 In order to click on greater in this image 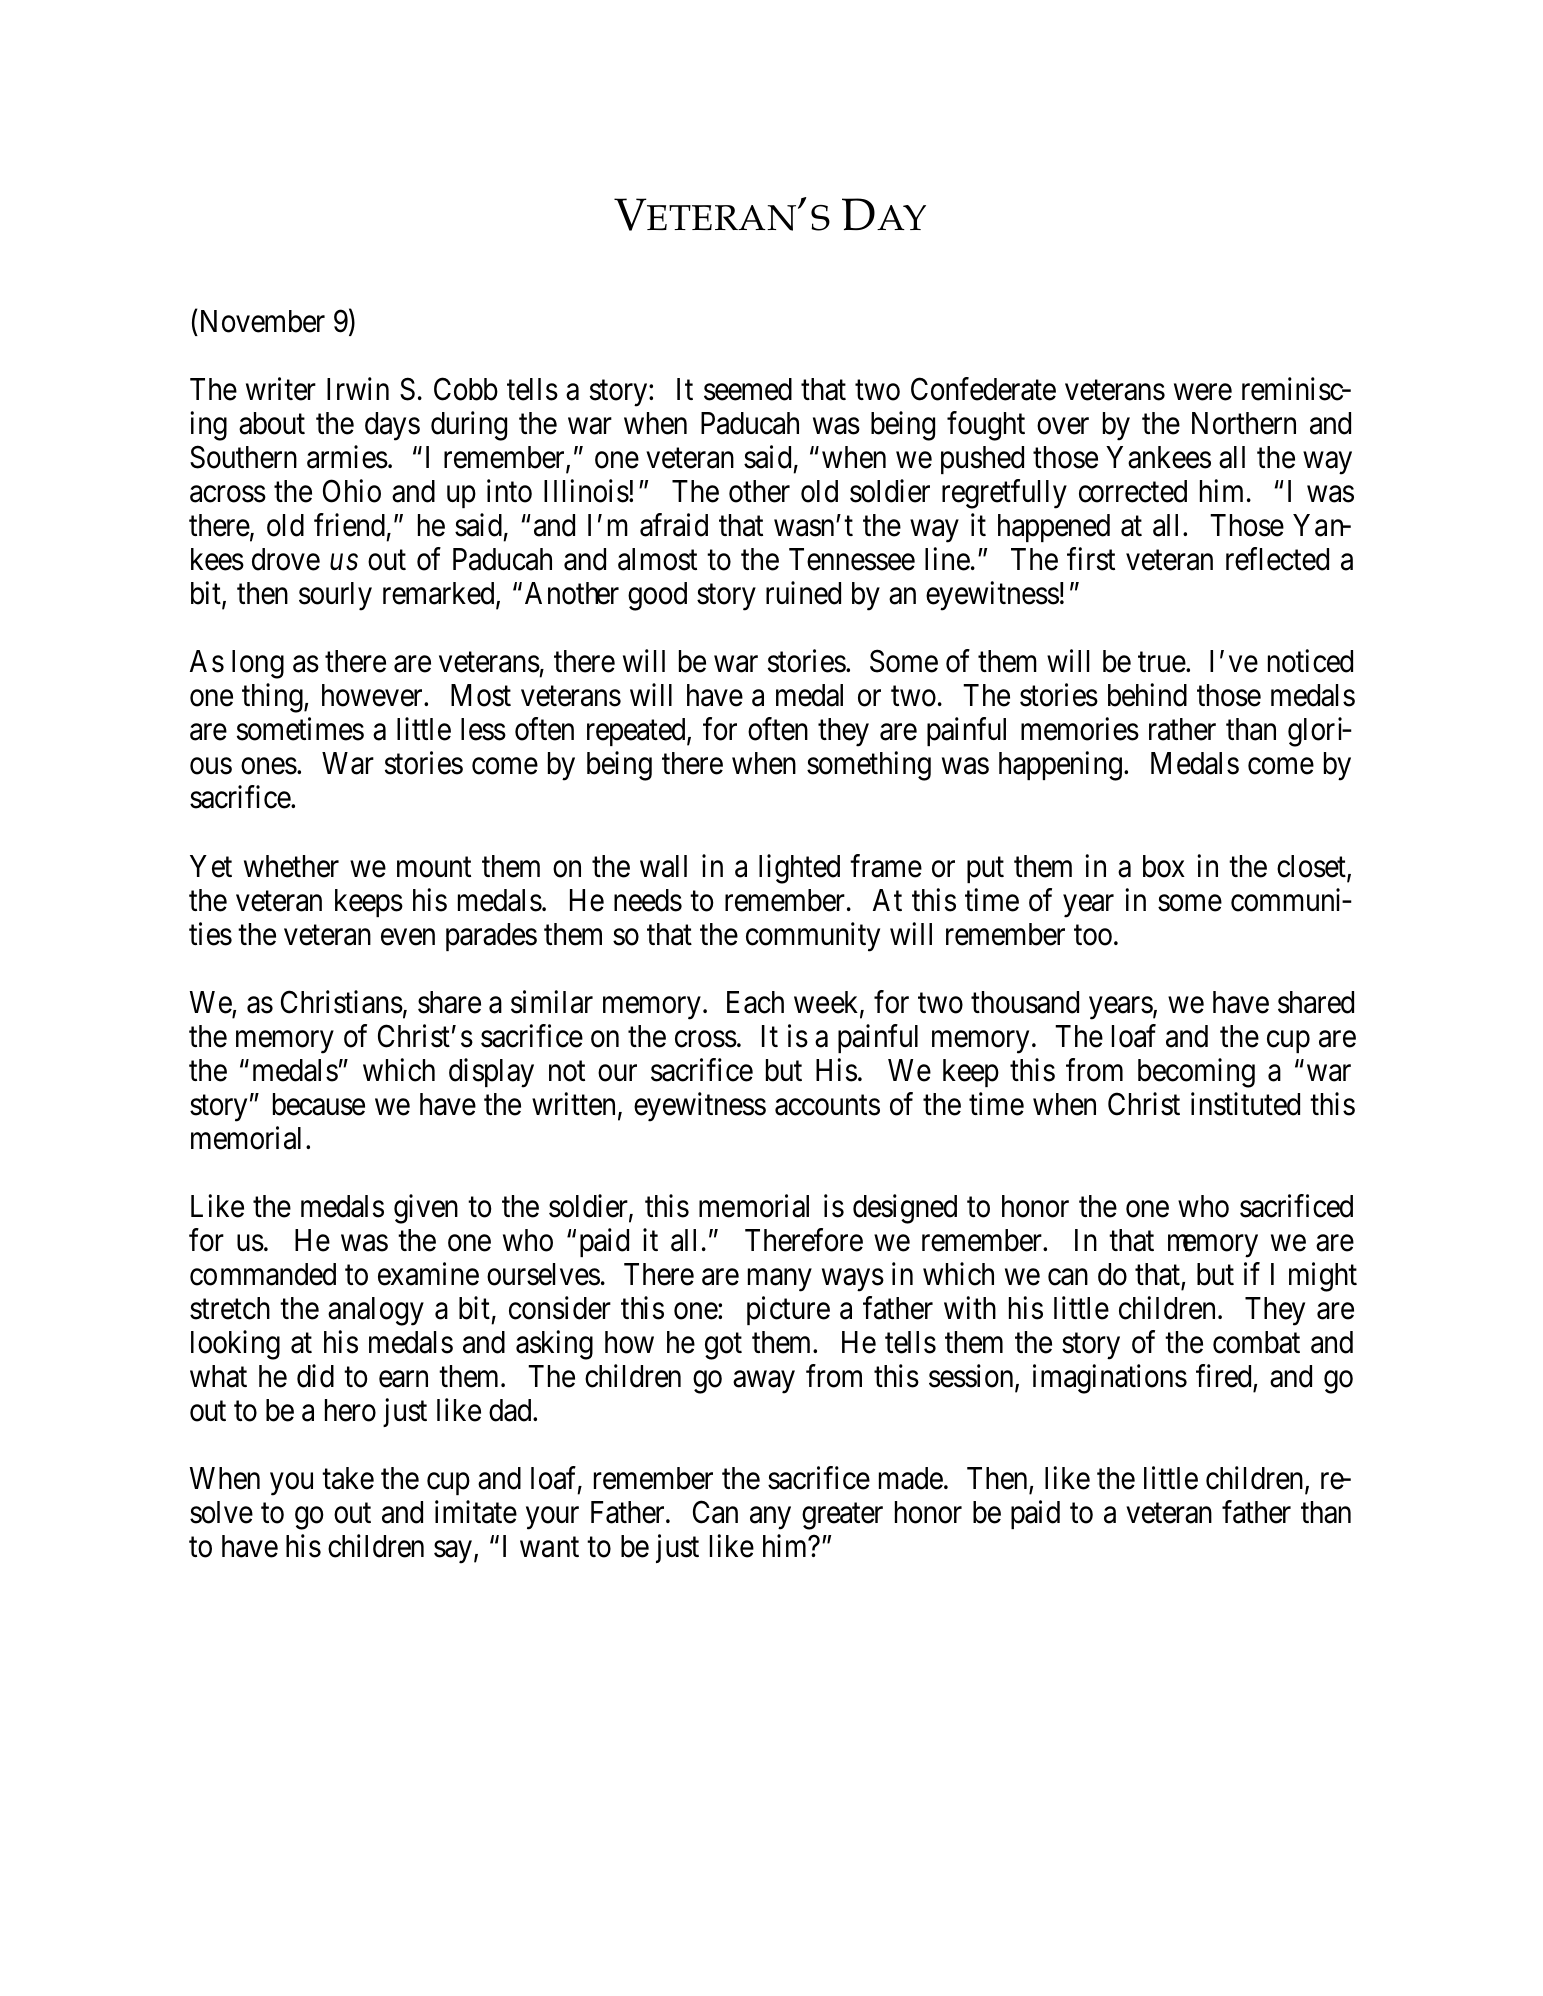, I will do `click(842, 1516)`.
